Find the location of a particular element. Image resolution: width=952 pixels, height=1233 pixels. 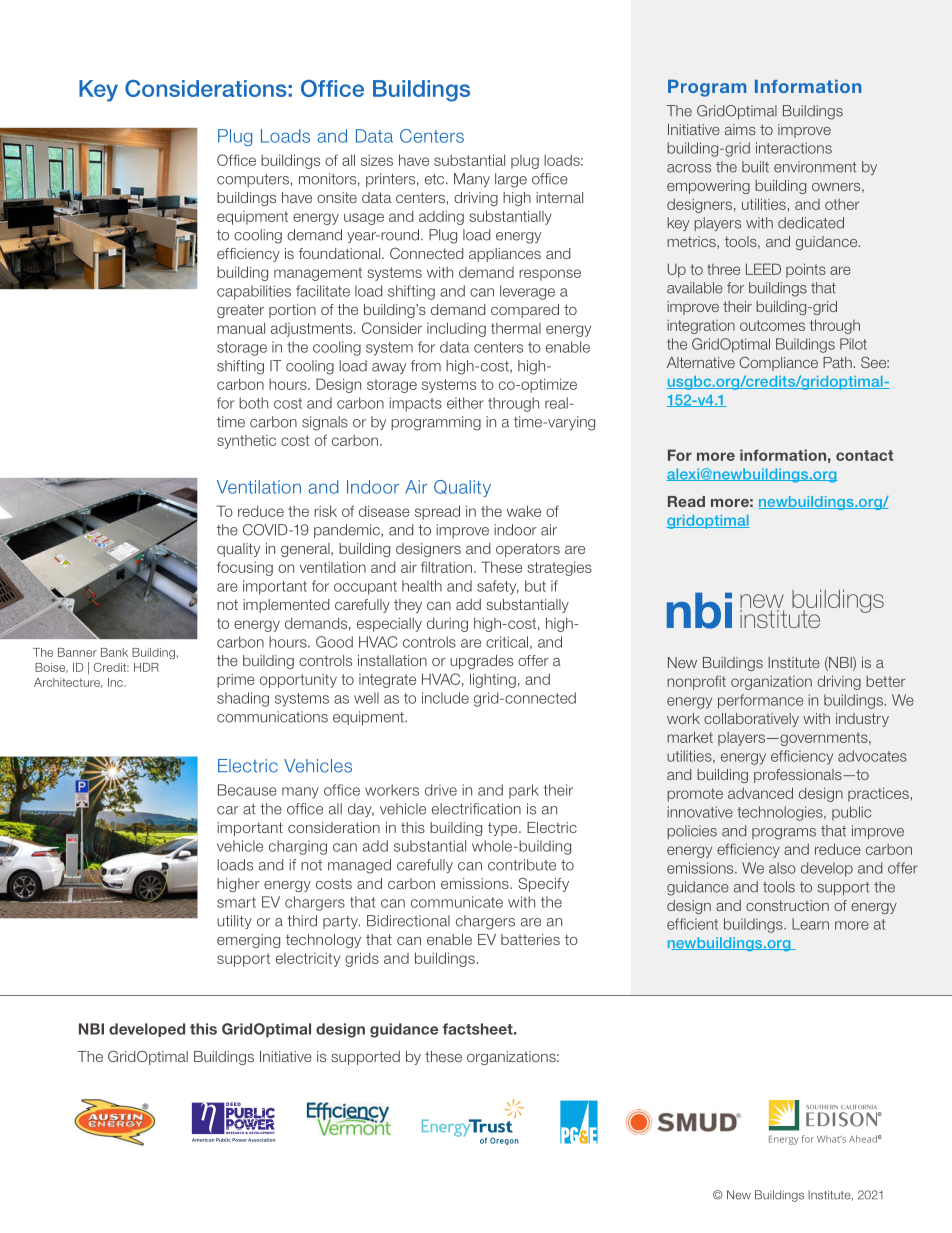

manual is located at coordinates (241, 328).
